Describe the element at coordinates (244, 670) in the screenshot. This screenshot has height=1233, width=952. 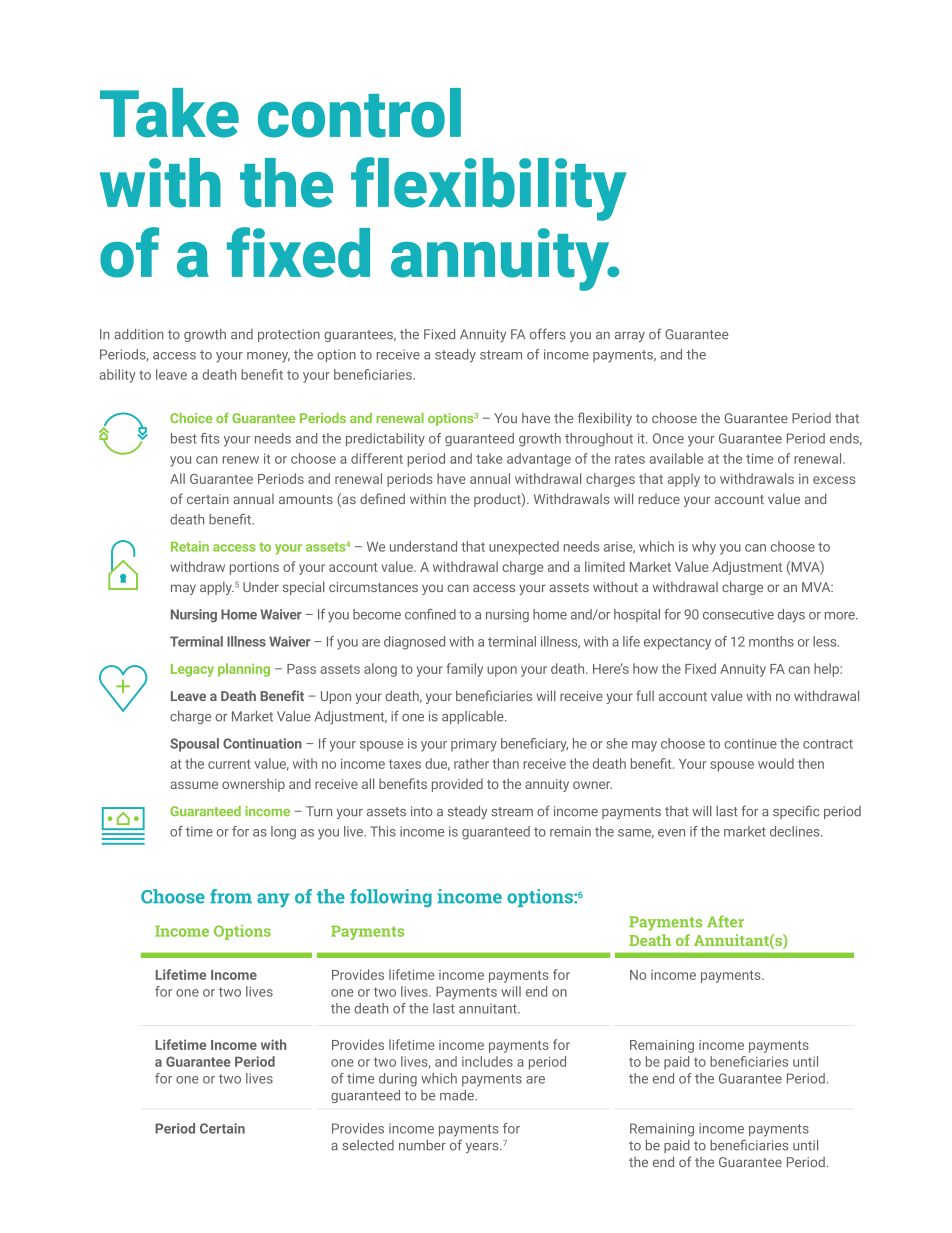
I see `planning` at that location.
